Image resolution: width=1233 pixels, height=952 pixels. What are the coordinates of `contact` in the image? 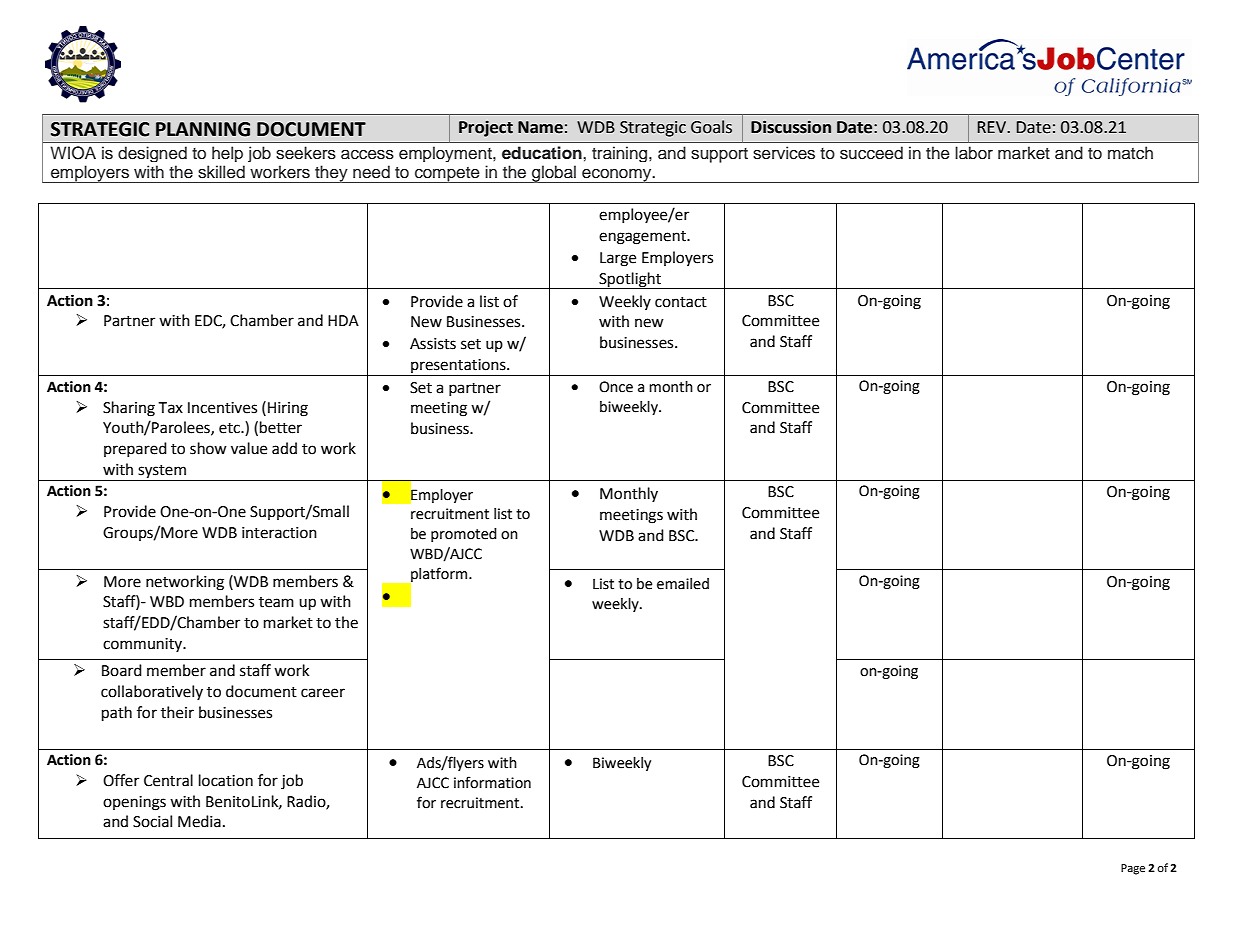 It's located at (681, 302).
